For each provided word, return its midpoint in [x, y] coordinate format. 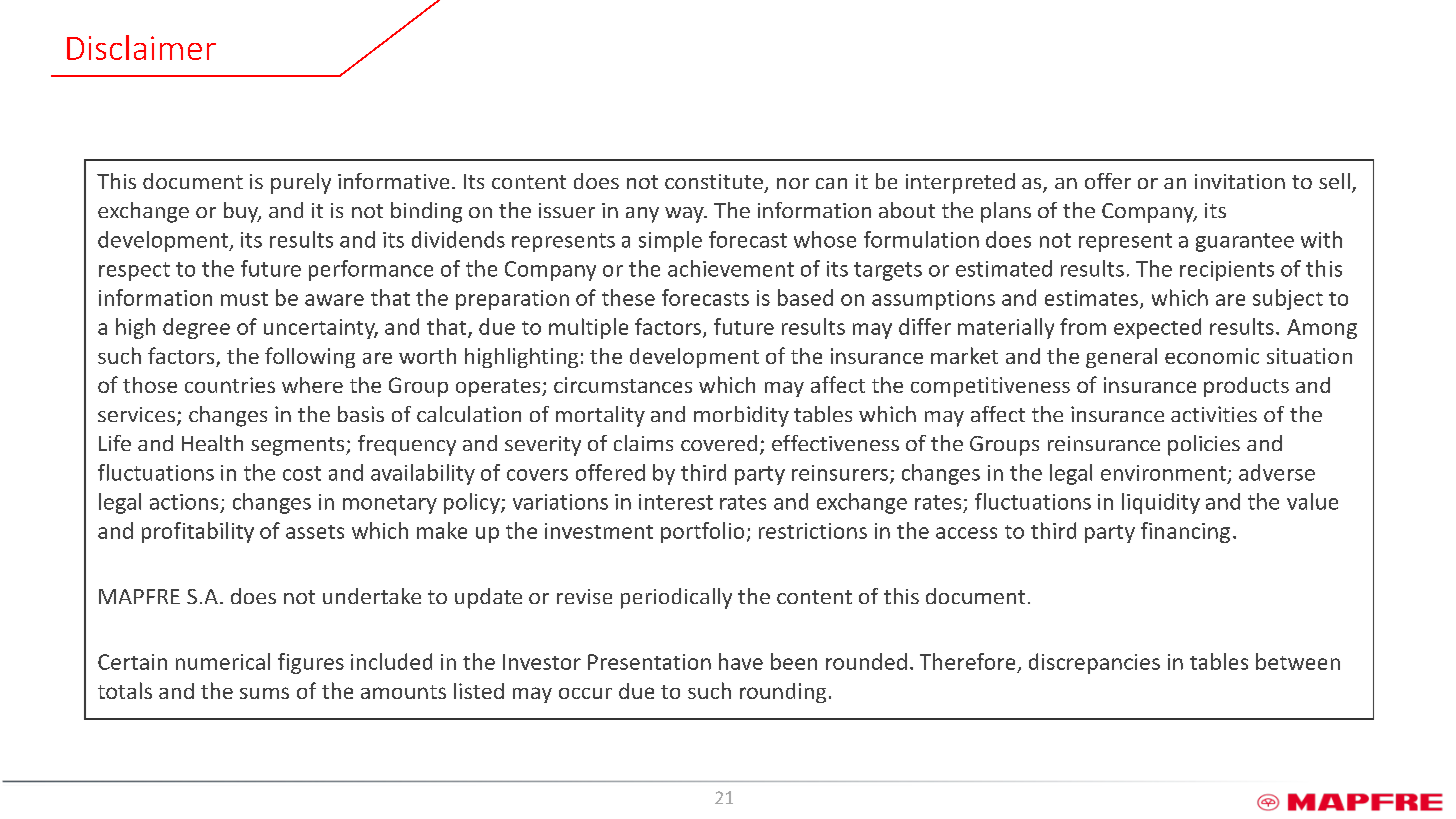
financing [1185, 532]
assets [315, 532]
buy [242, 212]
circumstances [623, 385]
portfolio [702, 532]
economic [1212, 356]
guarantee [1245, 242]
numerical [223, 661]
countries [230, 385]
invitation [1240, 181]
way [685, 215]
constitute [714, 181]
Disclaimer [141, 47]
